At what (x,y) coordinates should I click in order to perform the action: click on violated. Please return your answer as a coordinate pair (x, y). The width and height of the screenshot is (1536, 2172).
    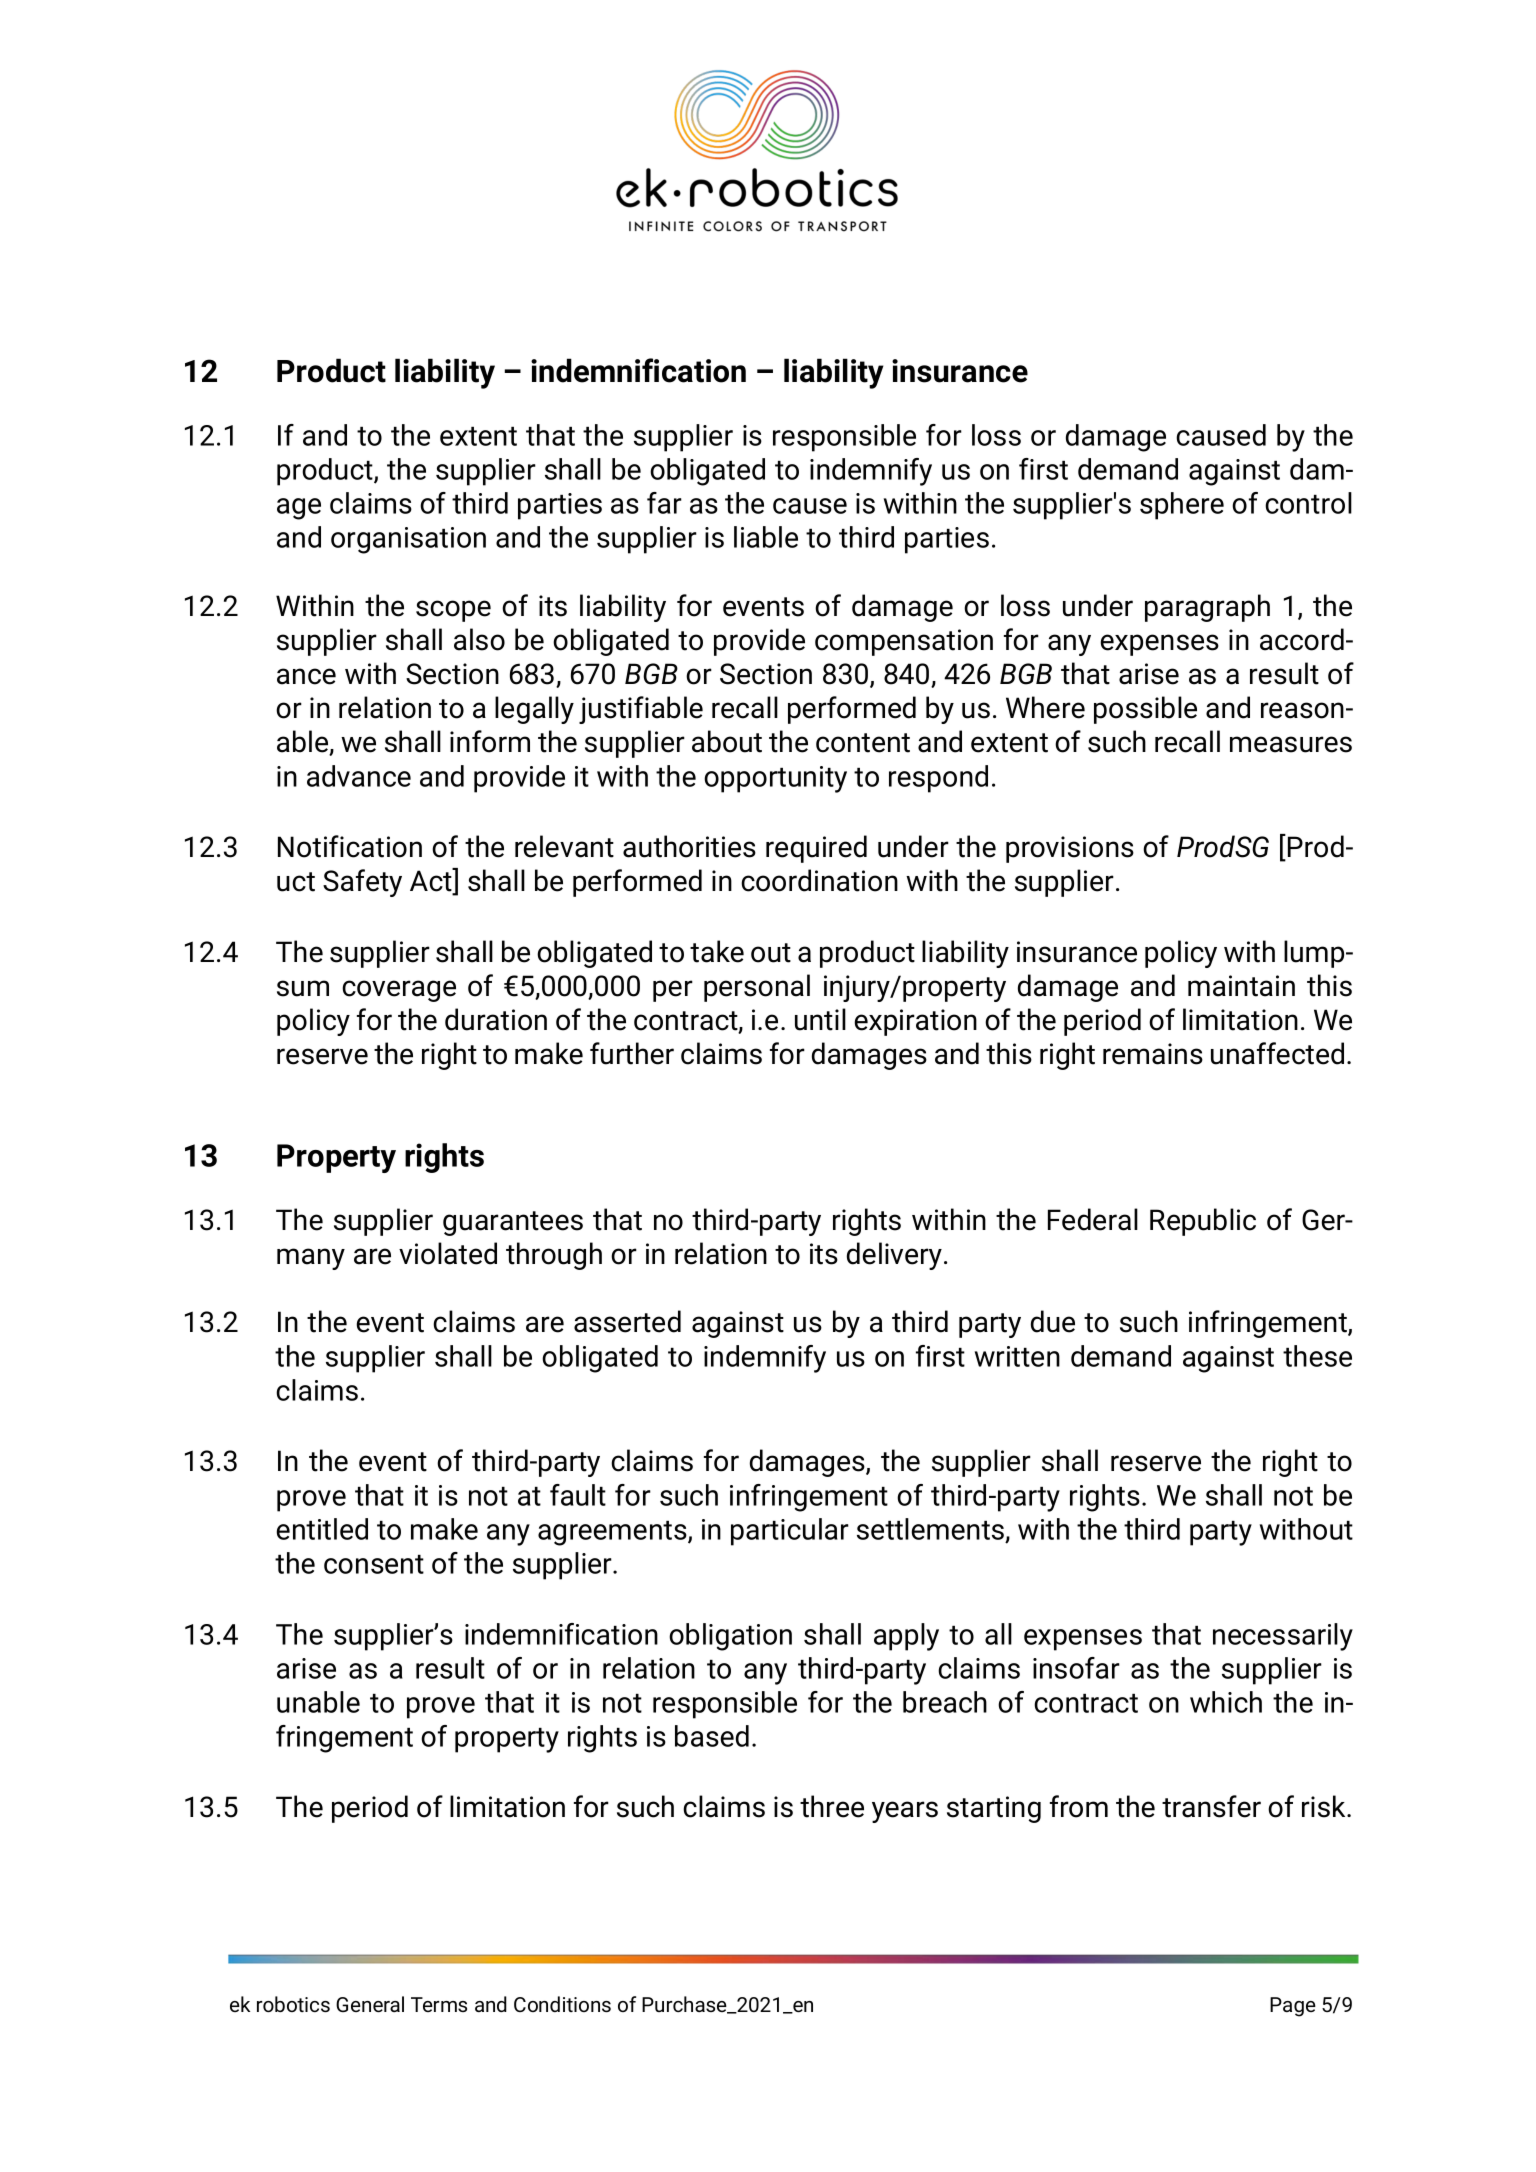
    Looking at the image, I should click on (448, 1253).
